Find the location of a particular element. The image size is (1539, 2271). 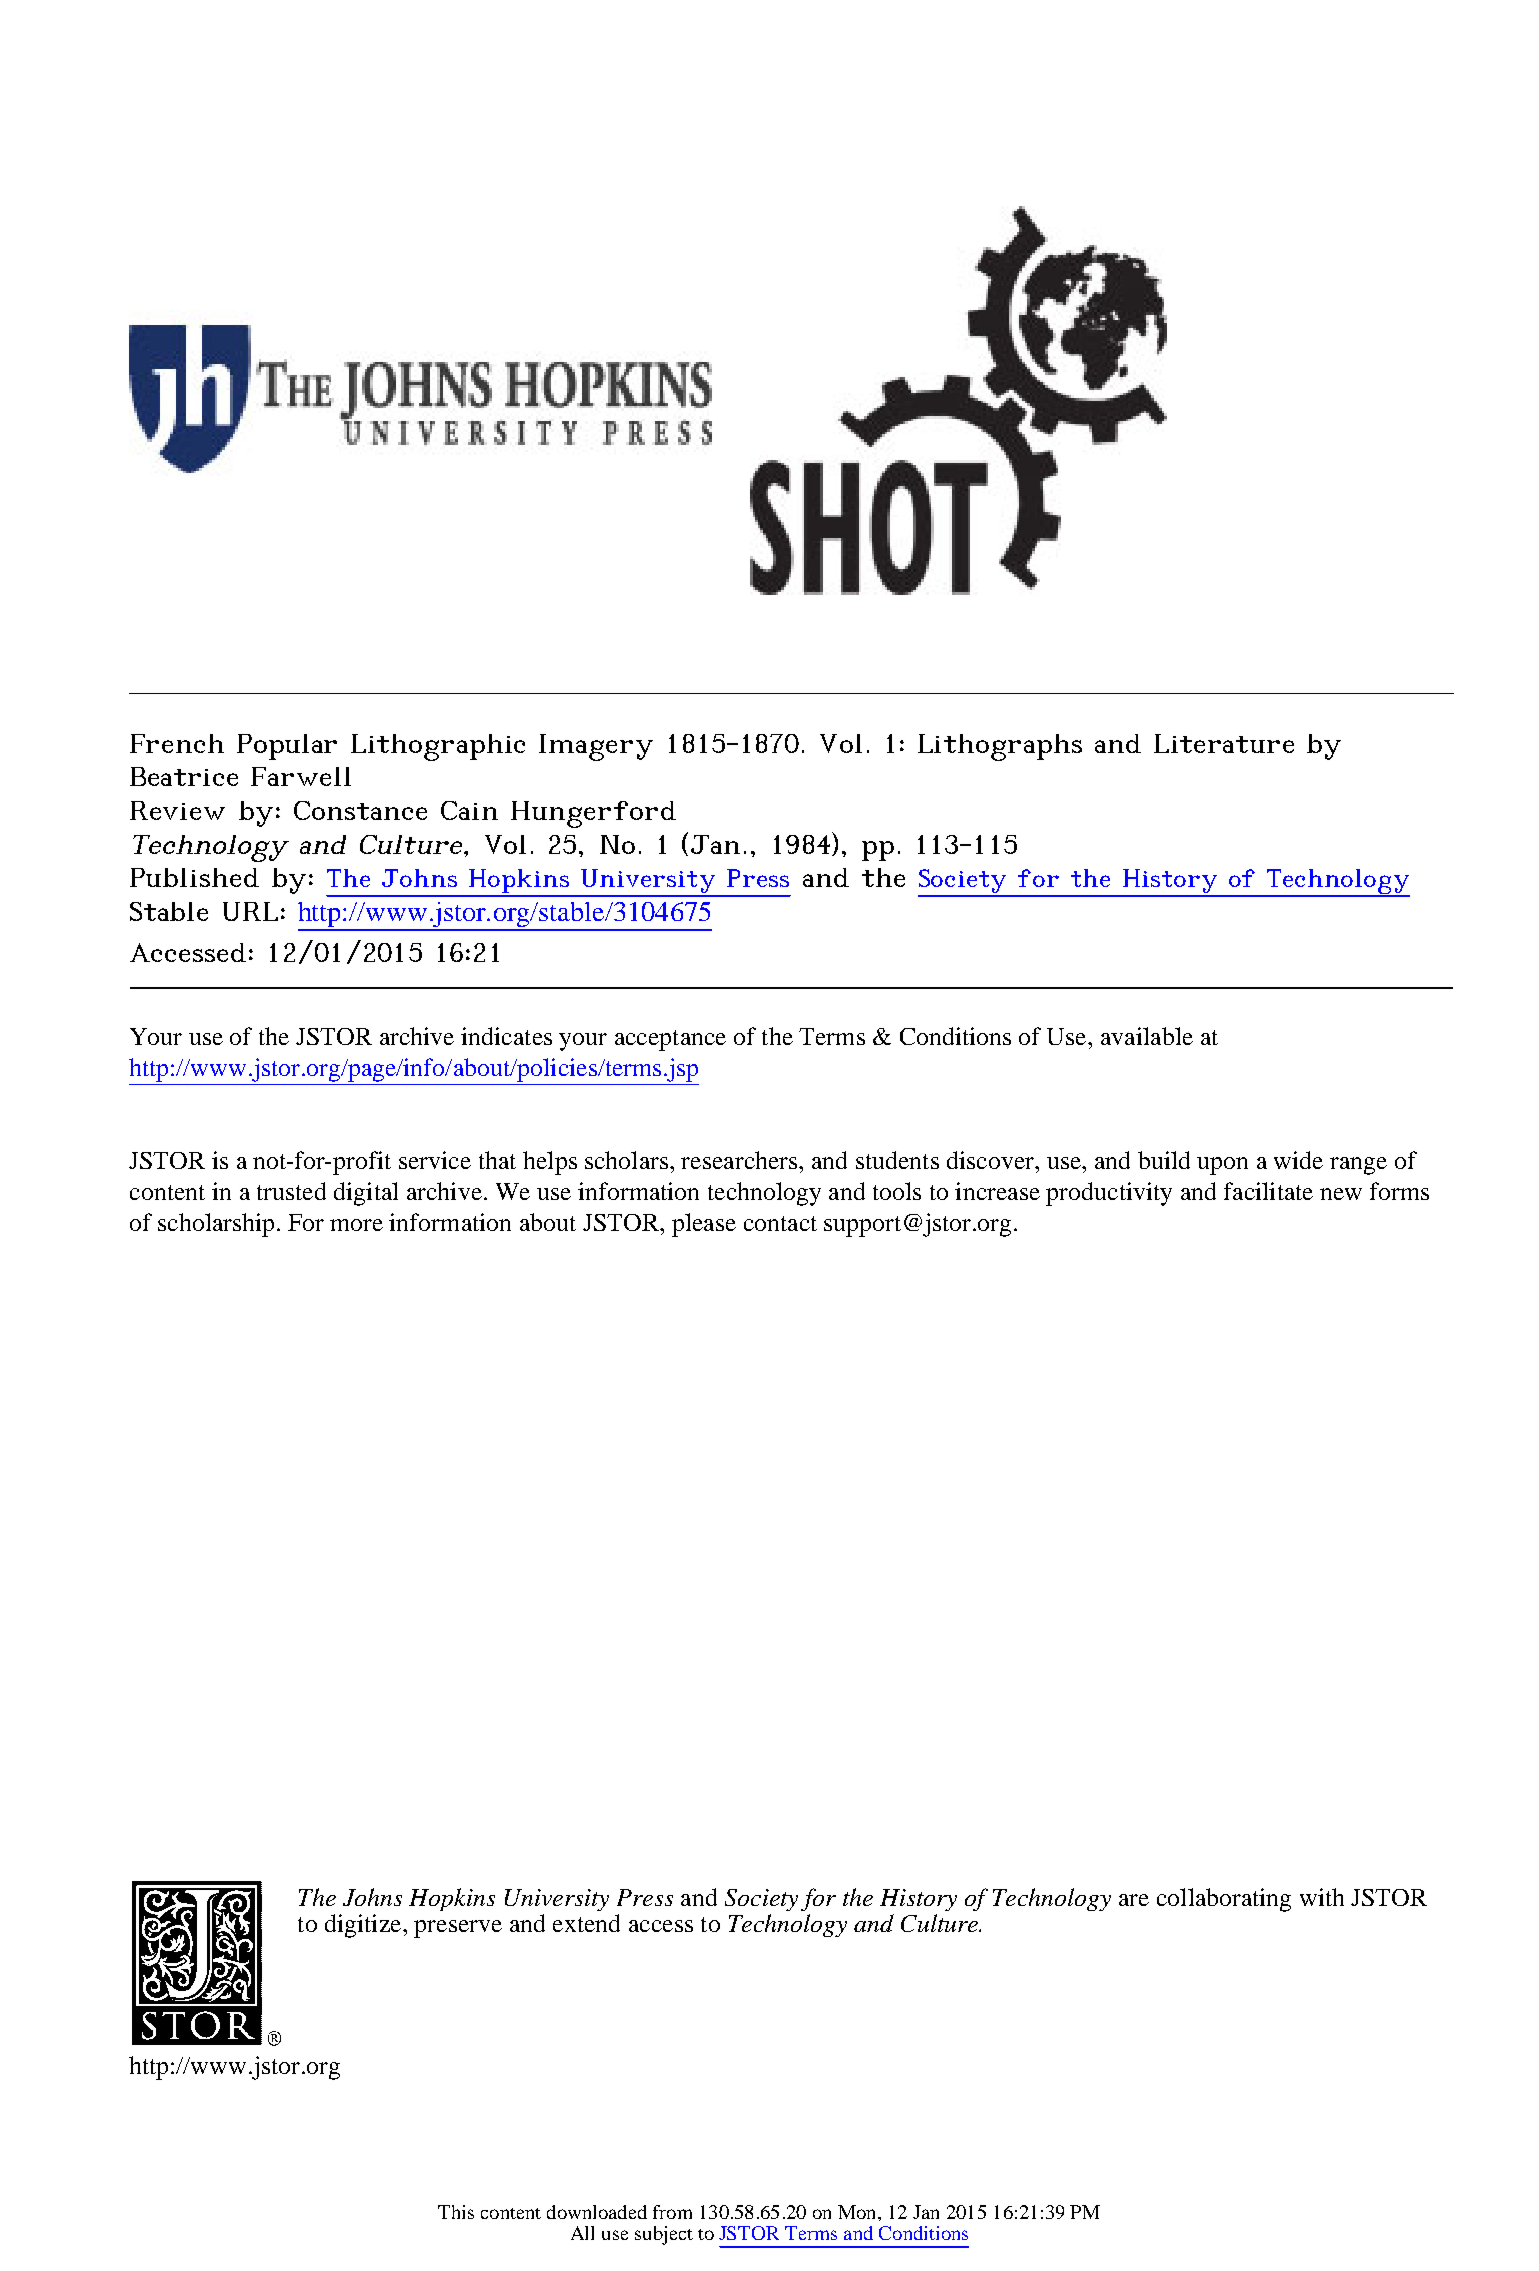

Literature is located at coordinates (1224, 743).
